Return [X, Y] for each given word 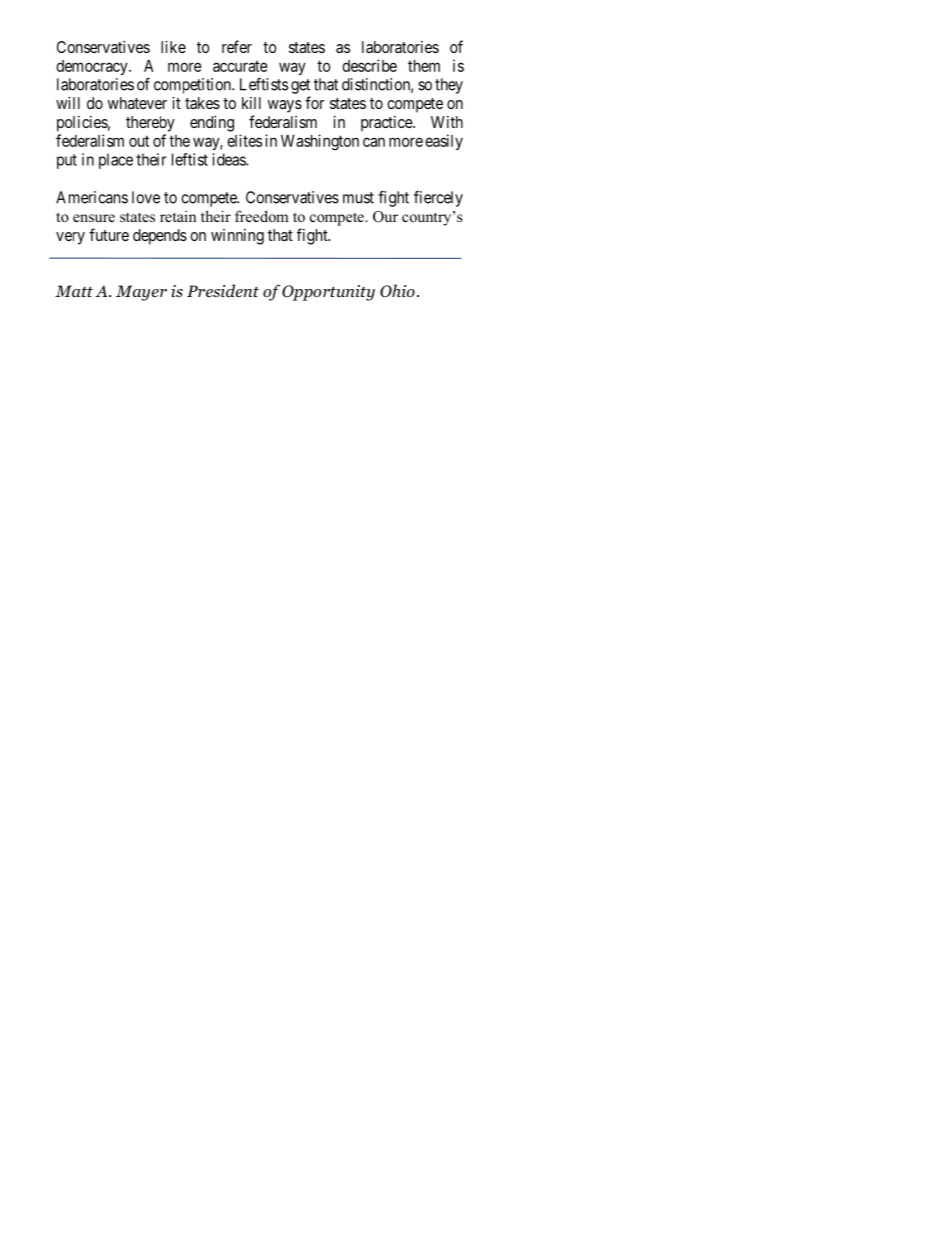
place [116, 161]
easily [444, 142]
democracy [93, 67]
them [424, 66]
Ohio [397, 291]
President [223, 290]
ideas [229, 159]
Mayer [141, 293]
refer [237, 46]
